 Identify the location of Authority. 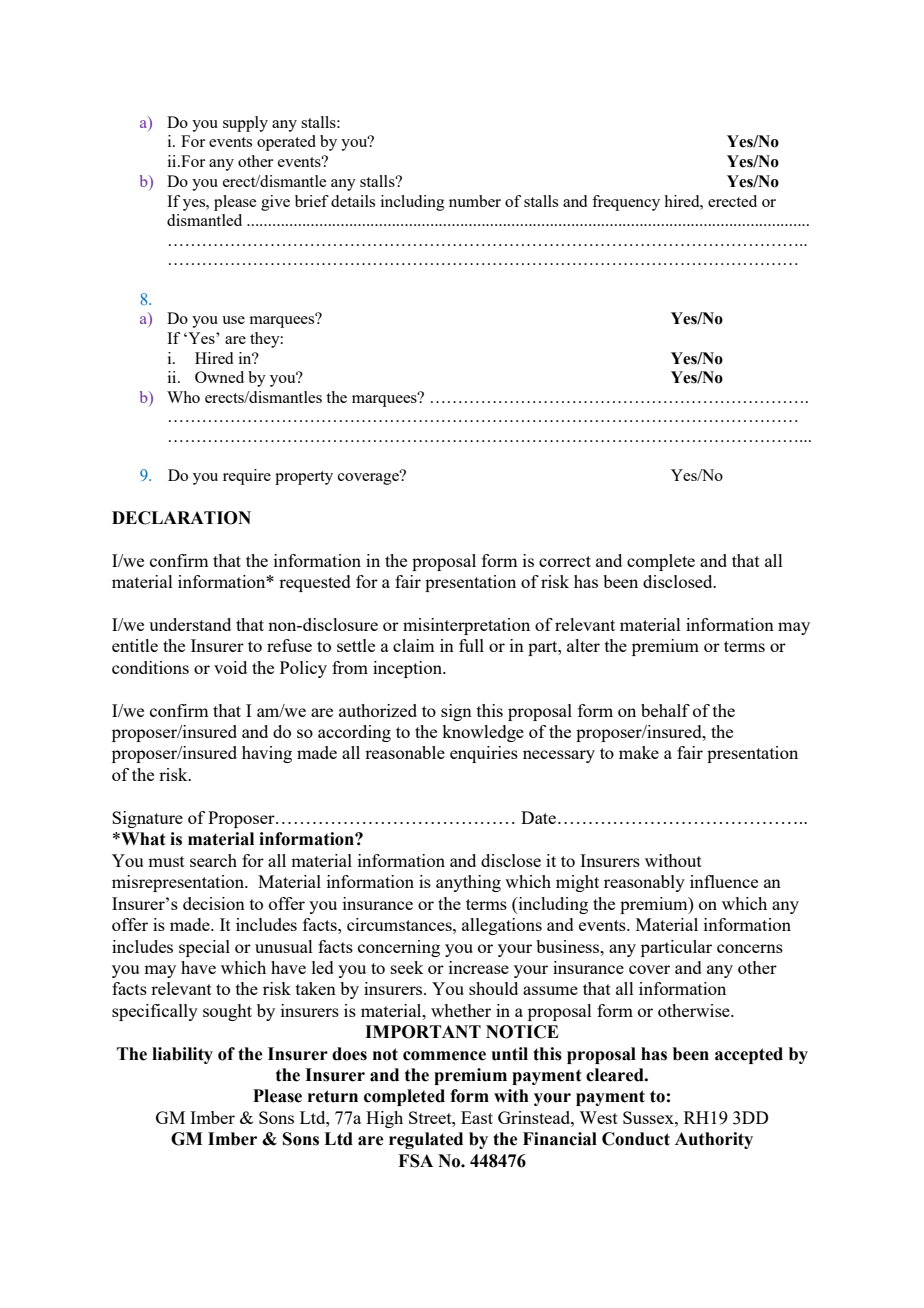
(714, 1140).
